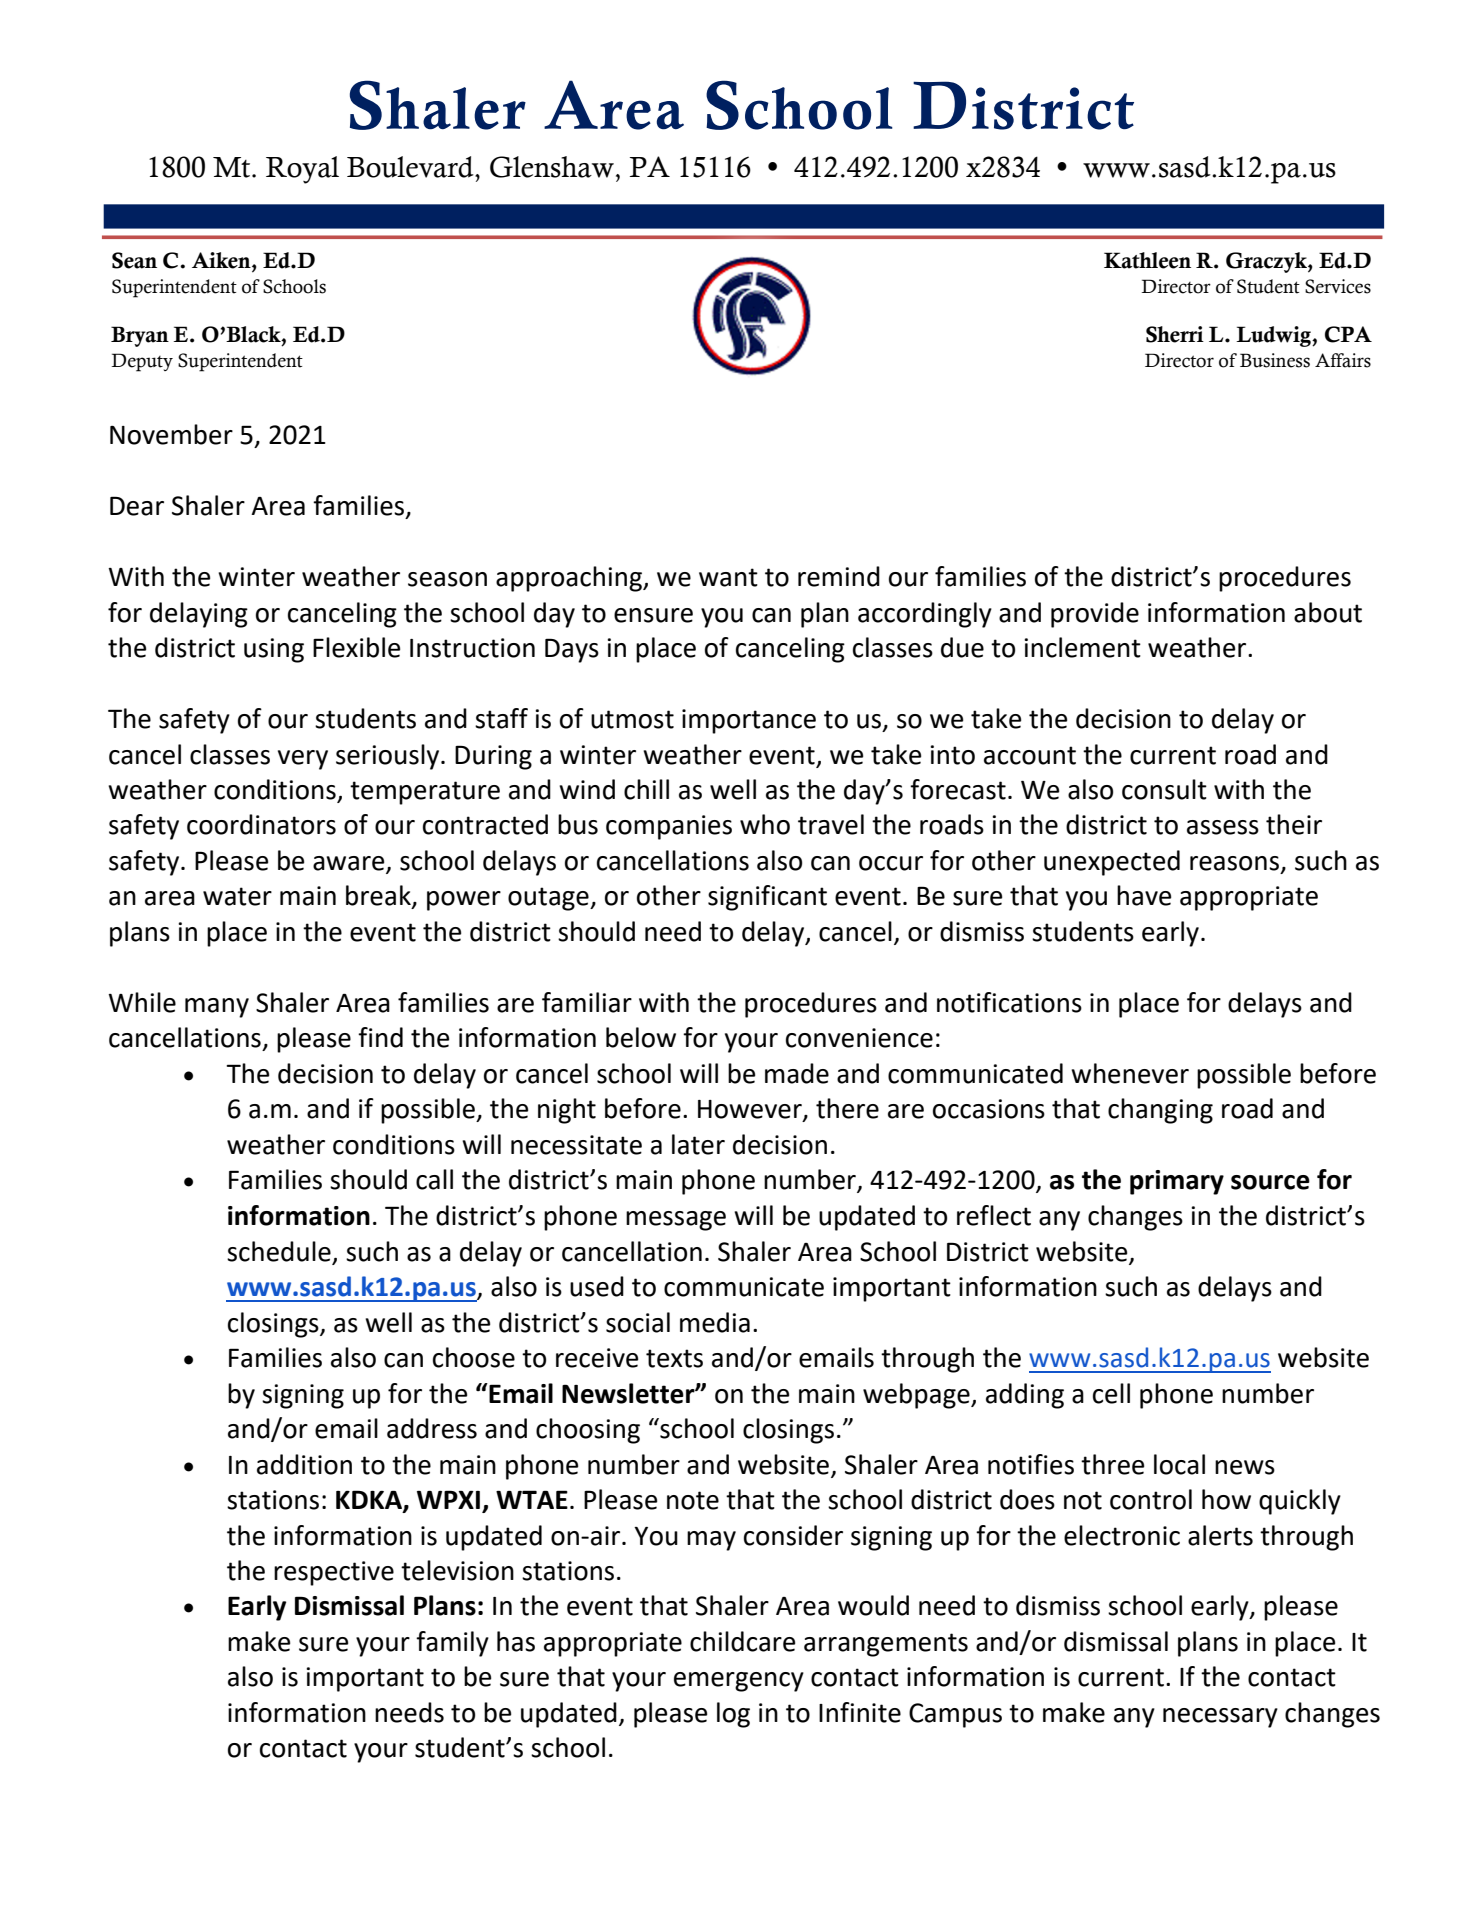 The width and height of the screenshot is (1483, 1919). I want to click on emergency, so click(739, 1682).
